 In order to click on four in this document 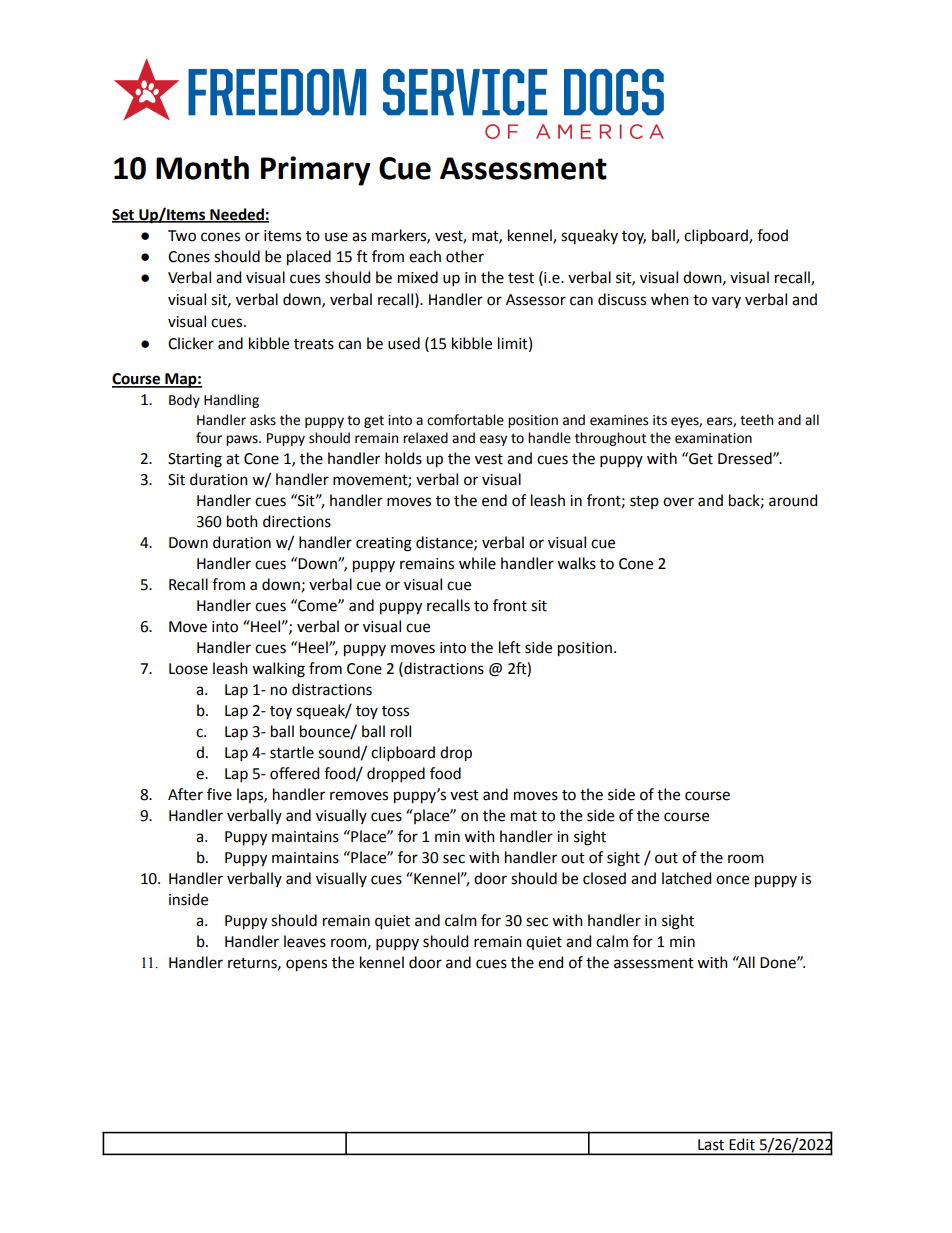, I will do `click(209, 438)`.
